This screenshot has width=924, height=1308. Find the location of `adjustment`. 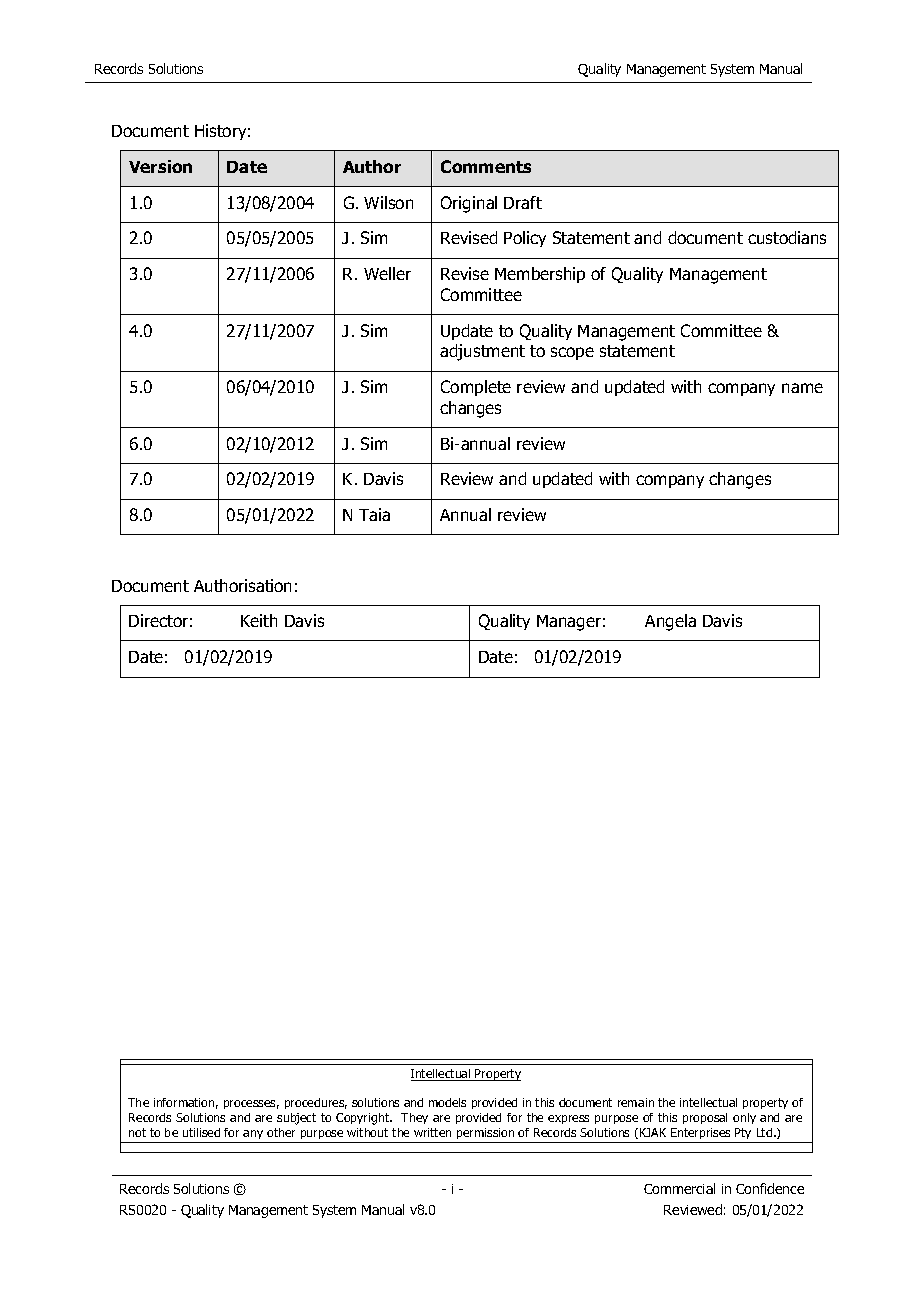

adjustment is located at coordinates (482, 352).
